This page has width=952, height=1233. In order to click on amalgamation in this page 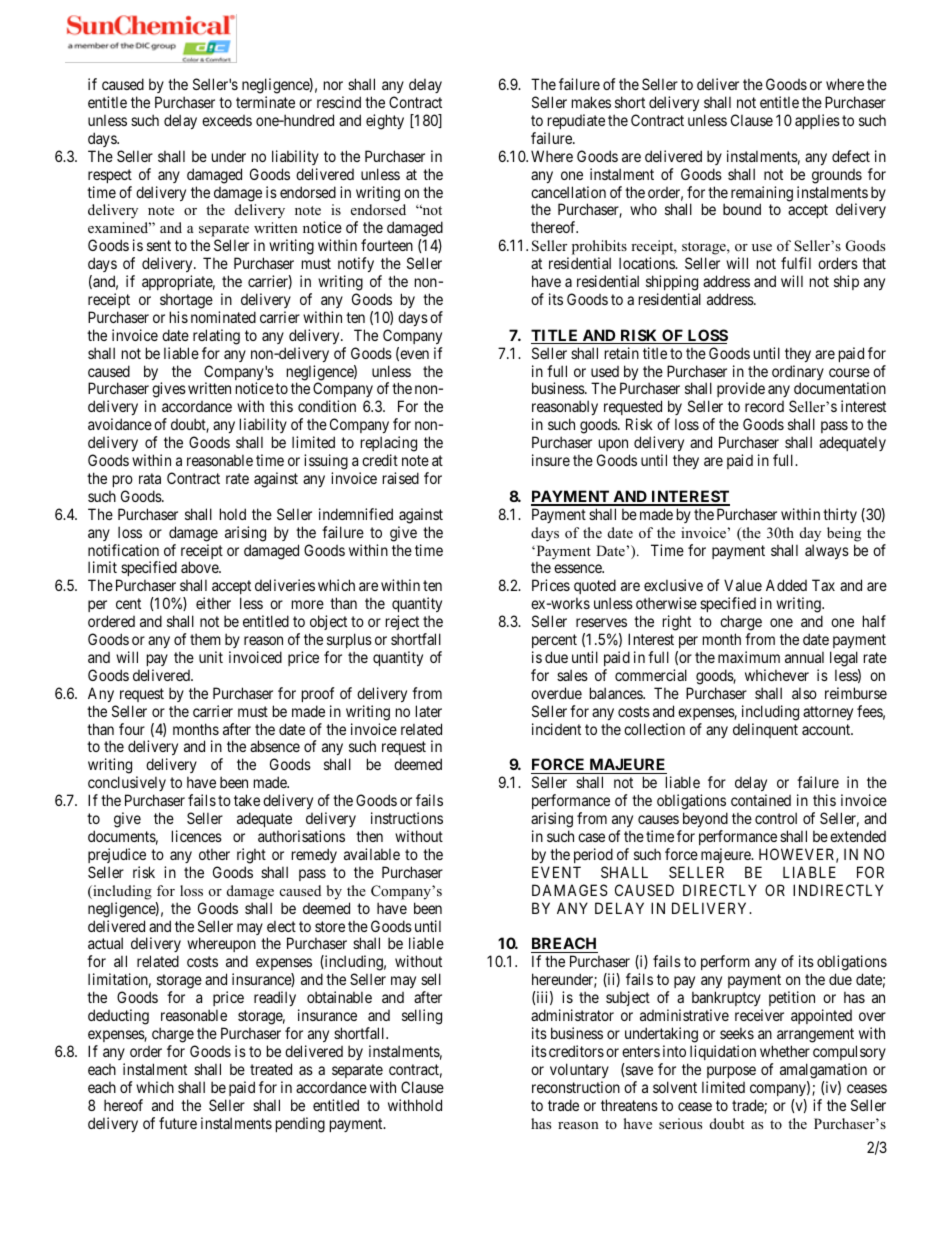, I will do `click(823, 1071)`.
